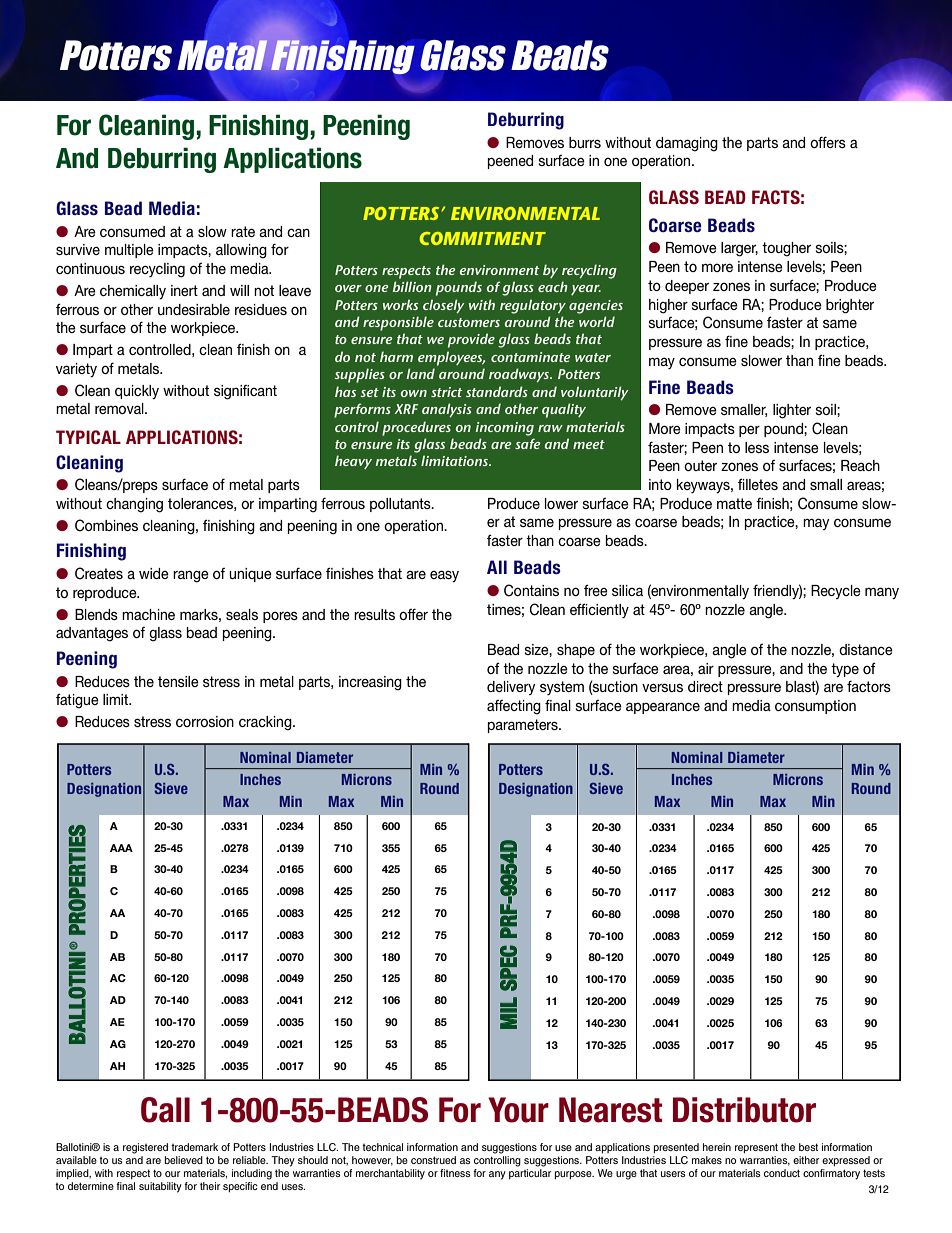 The width and height of the page is (952, 1233). What do you see at coordinates (178, 681) in the page?
I see `tensile` at bounding box center [178, 681].
